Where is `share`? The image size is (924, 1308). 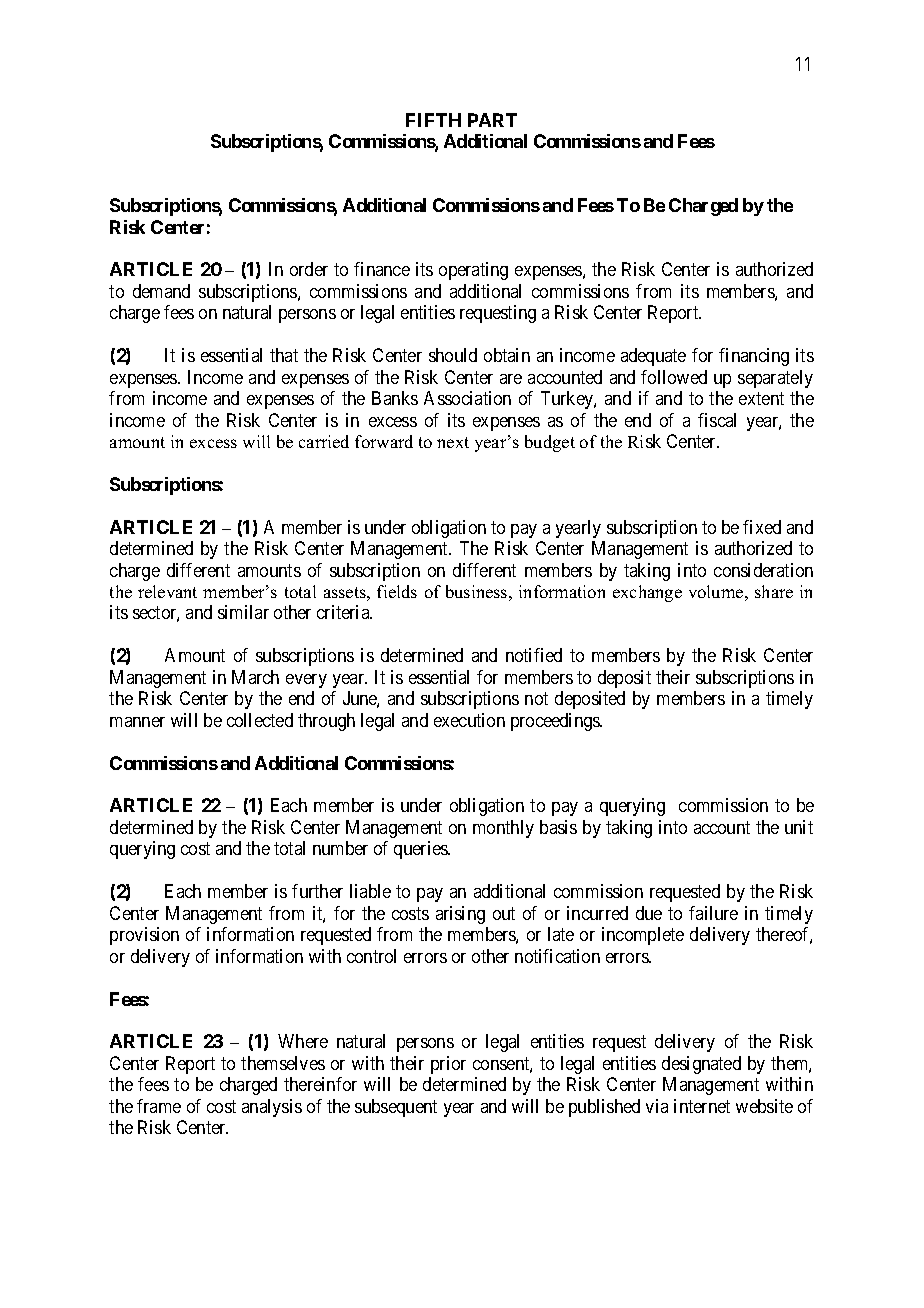
share is located at coordinates (774, 591).
